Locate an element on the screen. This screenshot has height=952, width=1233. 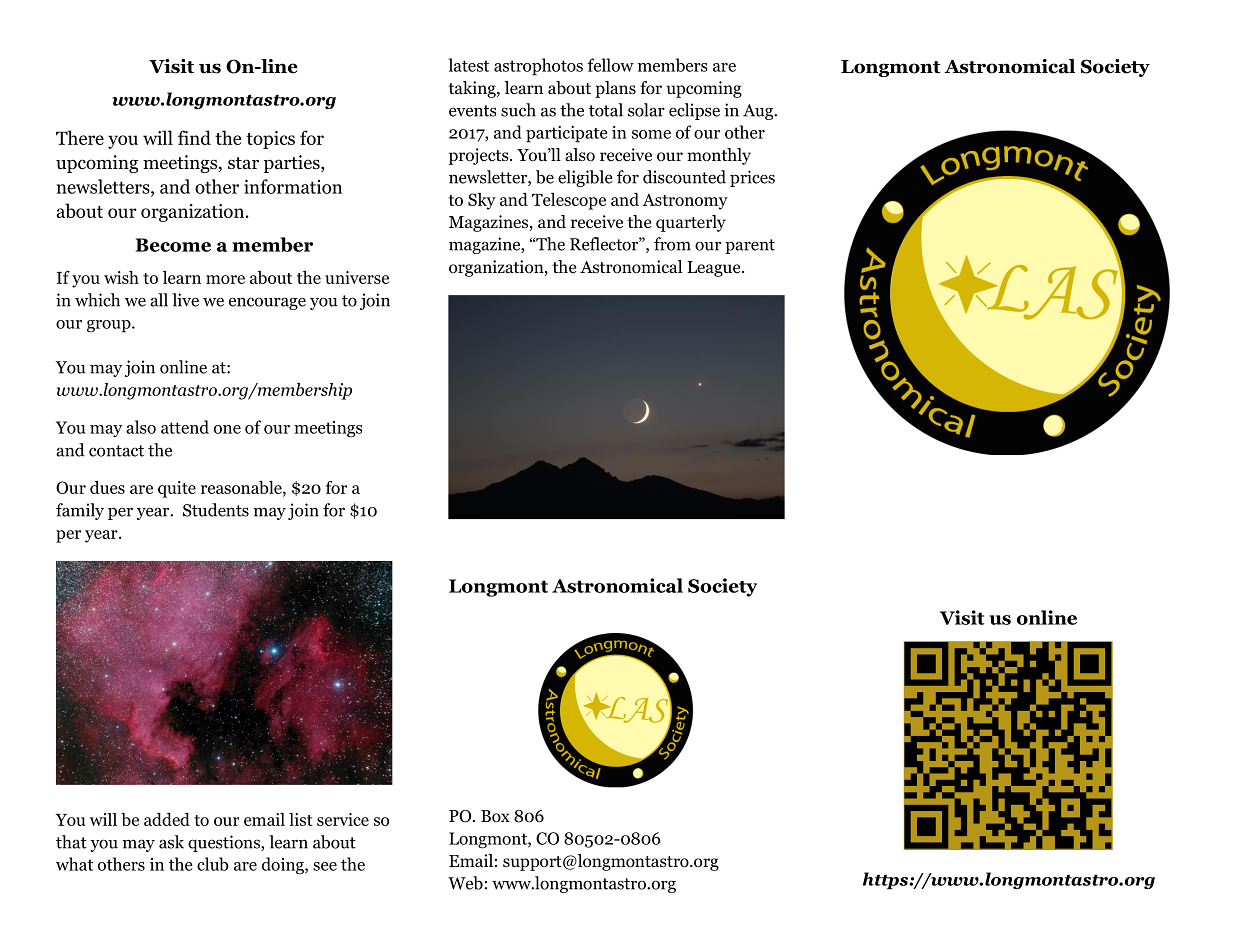
solar is located at coordinates (646, 110).
